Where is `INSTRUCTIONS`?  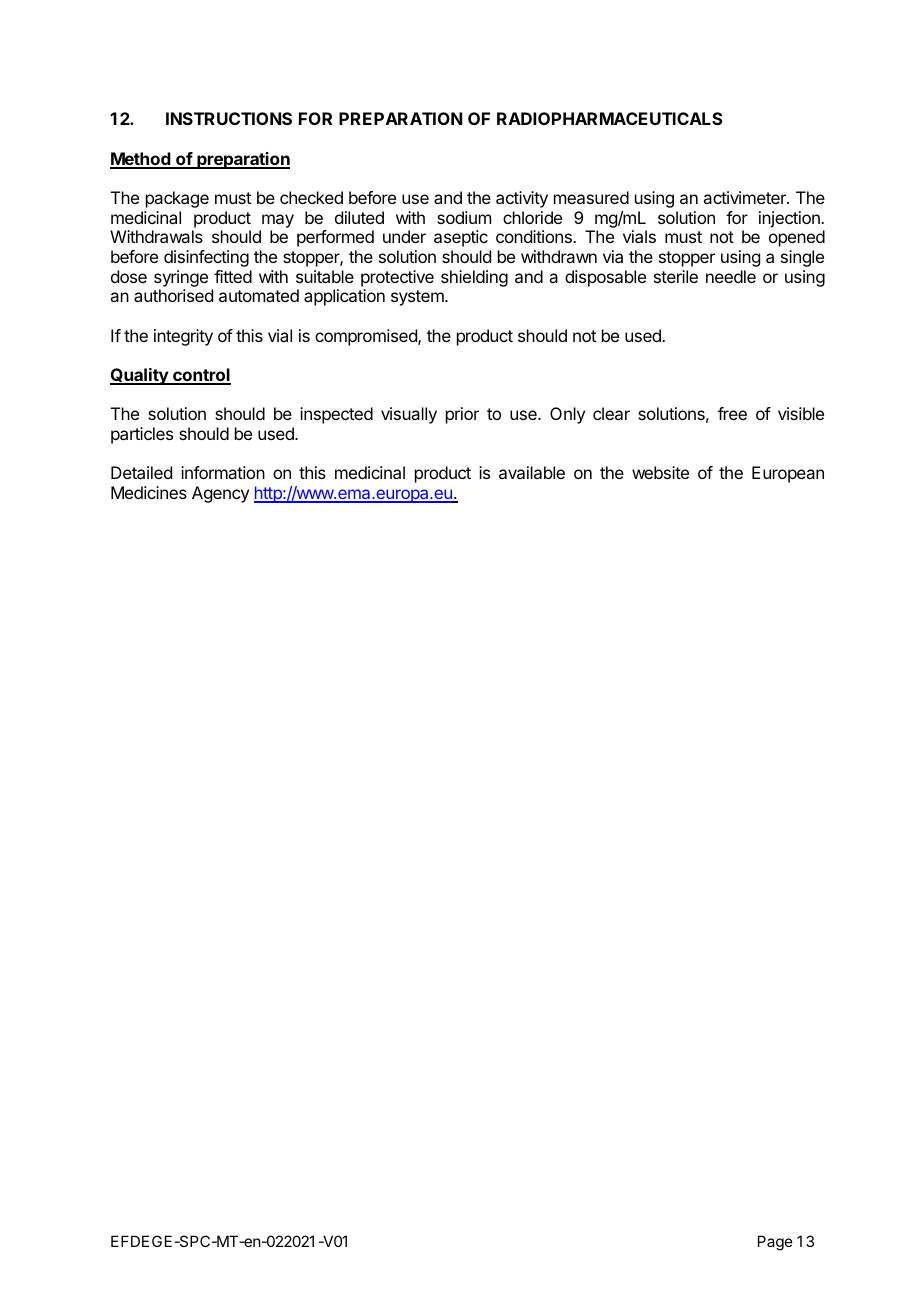 INSTRUCTIONS is located at coordinates (229, 118).
